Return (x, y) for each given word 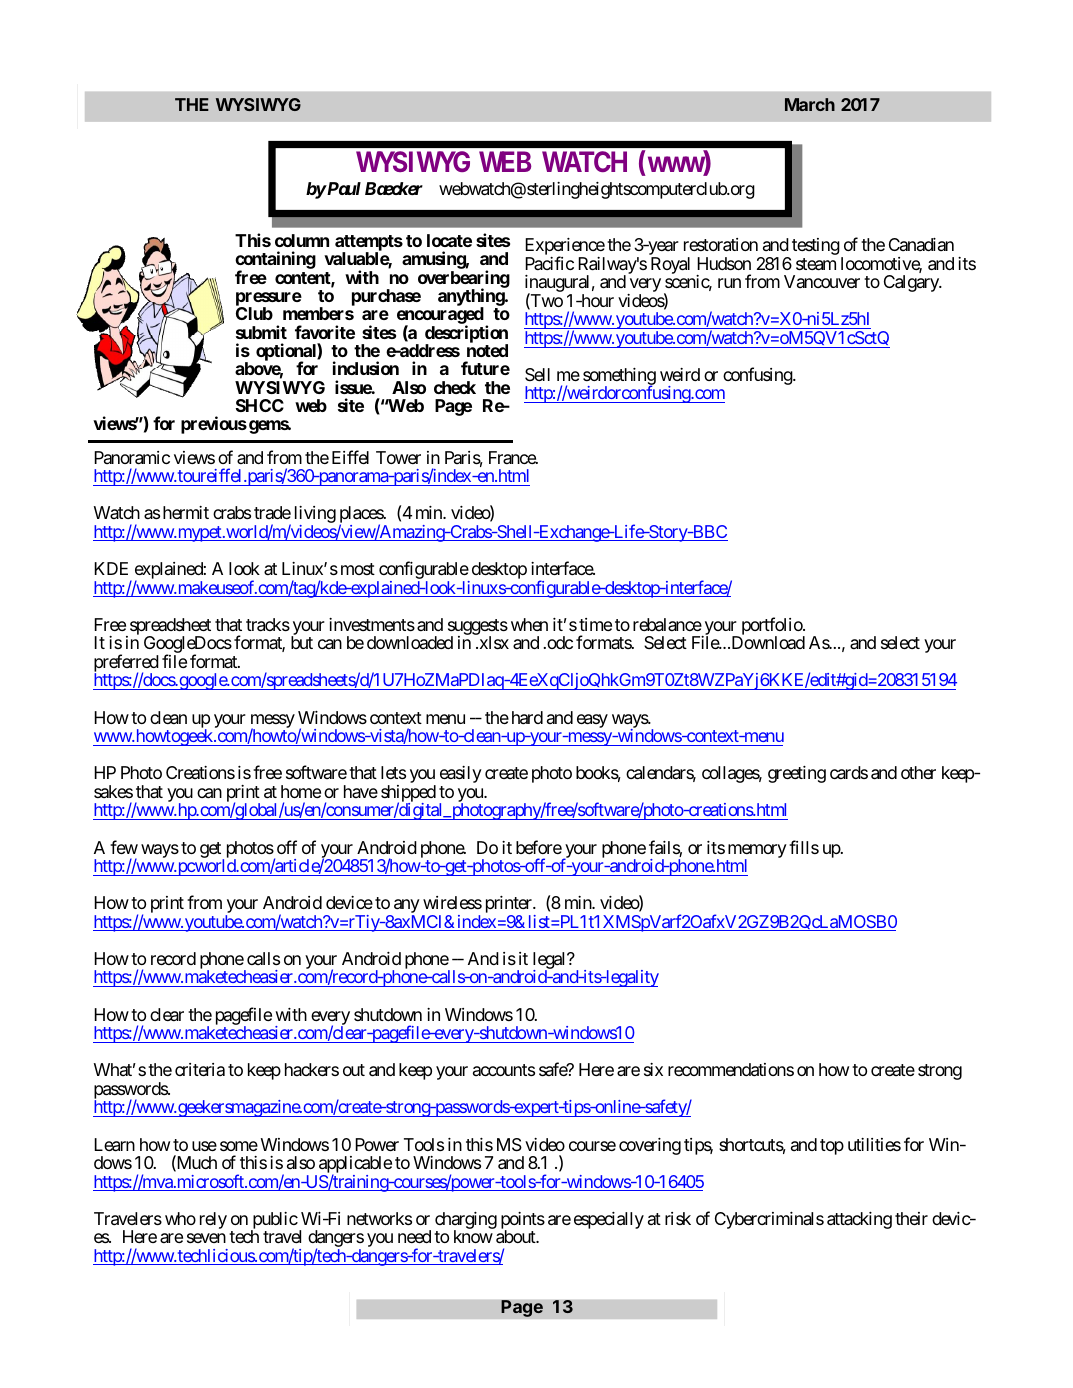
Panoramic (132, 458)
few (124, 847)
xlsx (493, 642)
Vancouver (822, 281)
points (523, 1222)
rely (213, 1220)
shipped (408, 795)
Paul (343, 188)
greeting (797, 774)
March (810, 104)
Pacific (549, 263)
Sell (537, 374)
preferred (126, 664)
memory (756, 852)
